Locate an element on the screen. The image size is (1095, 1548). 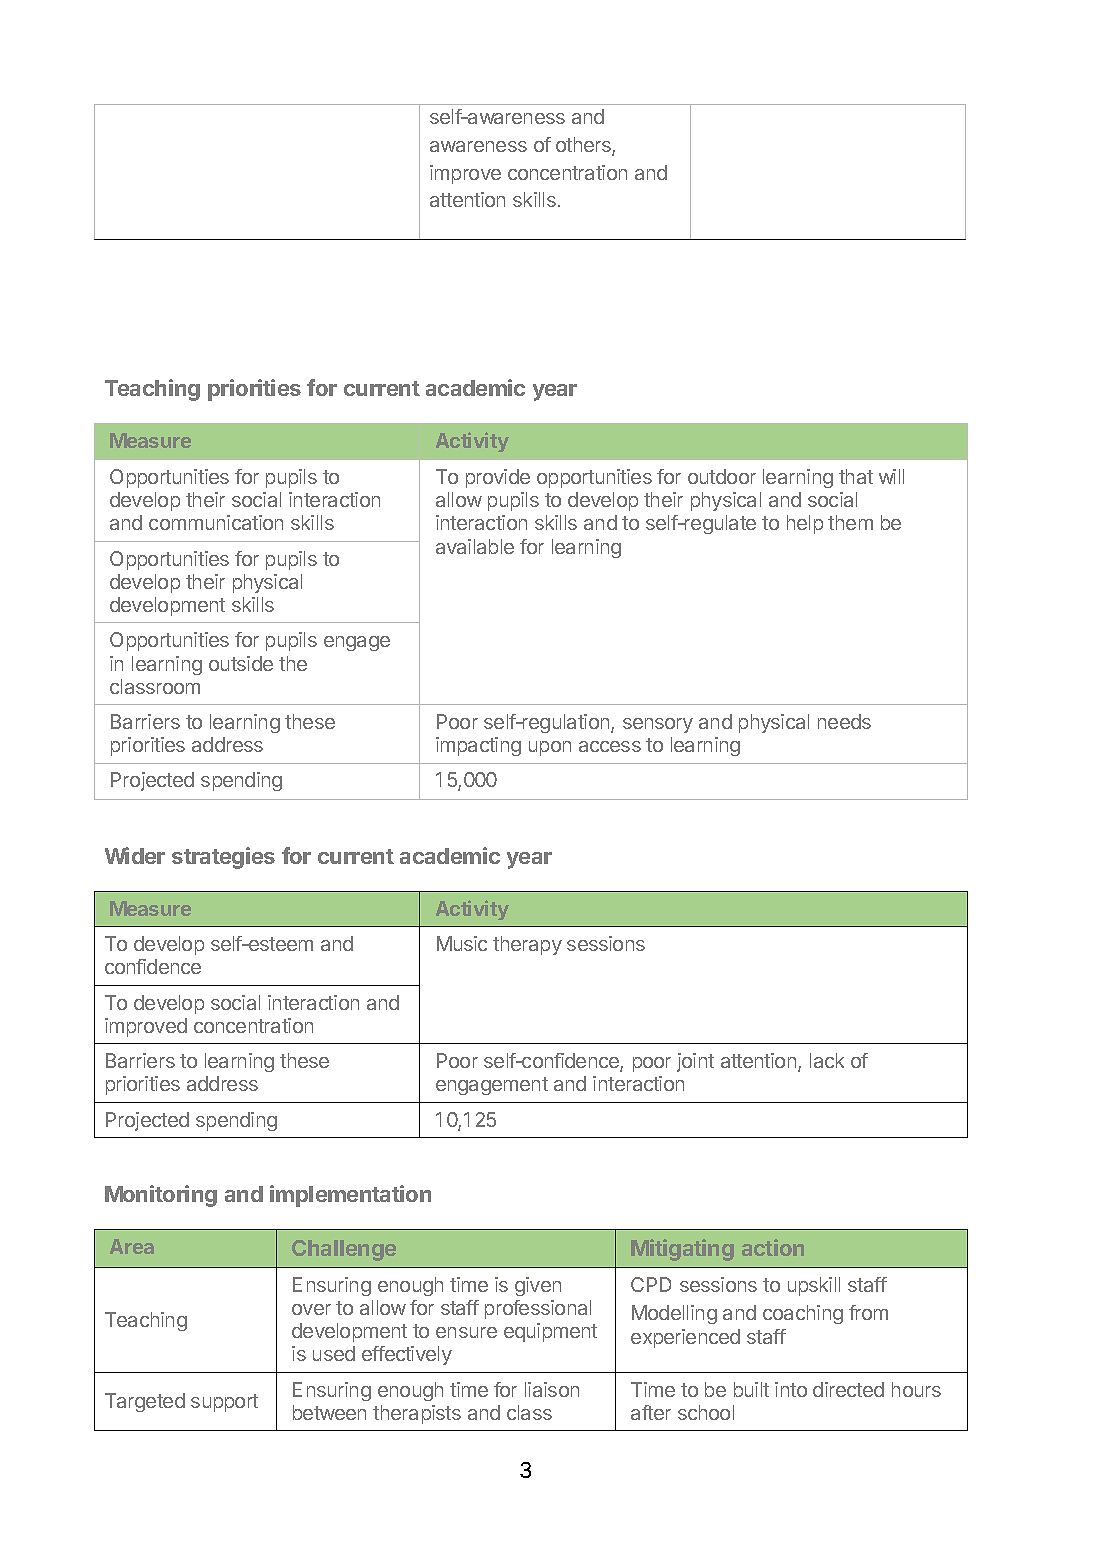
support is located at coordinates (224, 1403).
